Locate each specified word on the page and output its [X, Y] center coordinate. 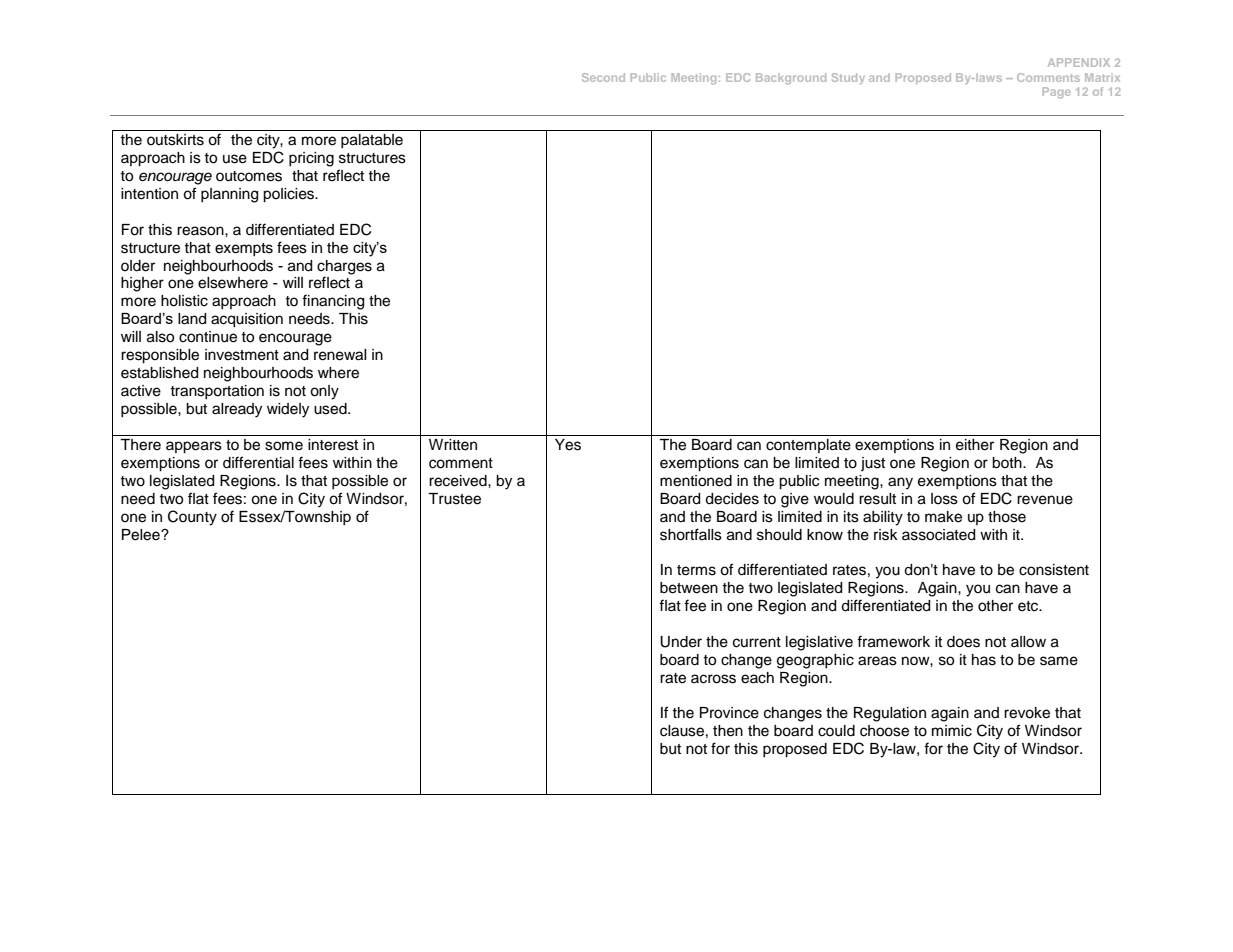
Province [729, 713]
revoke [1027, 713]
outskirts [175, 140]
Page [1057, 92]
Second [603, 77]
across [713, 679]
